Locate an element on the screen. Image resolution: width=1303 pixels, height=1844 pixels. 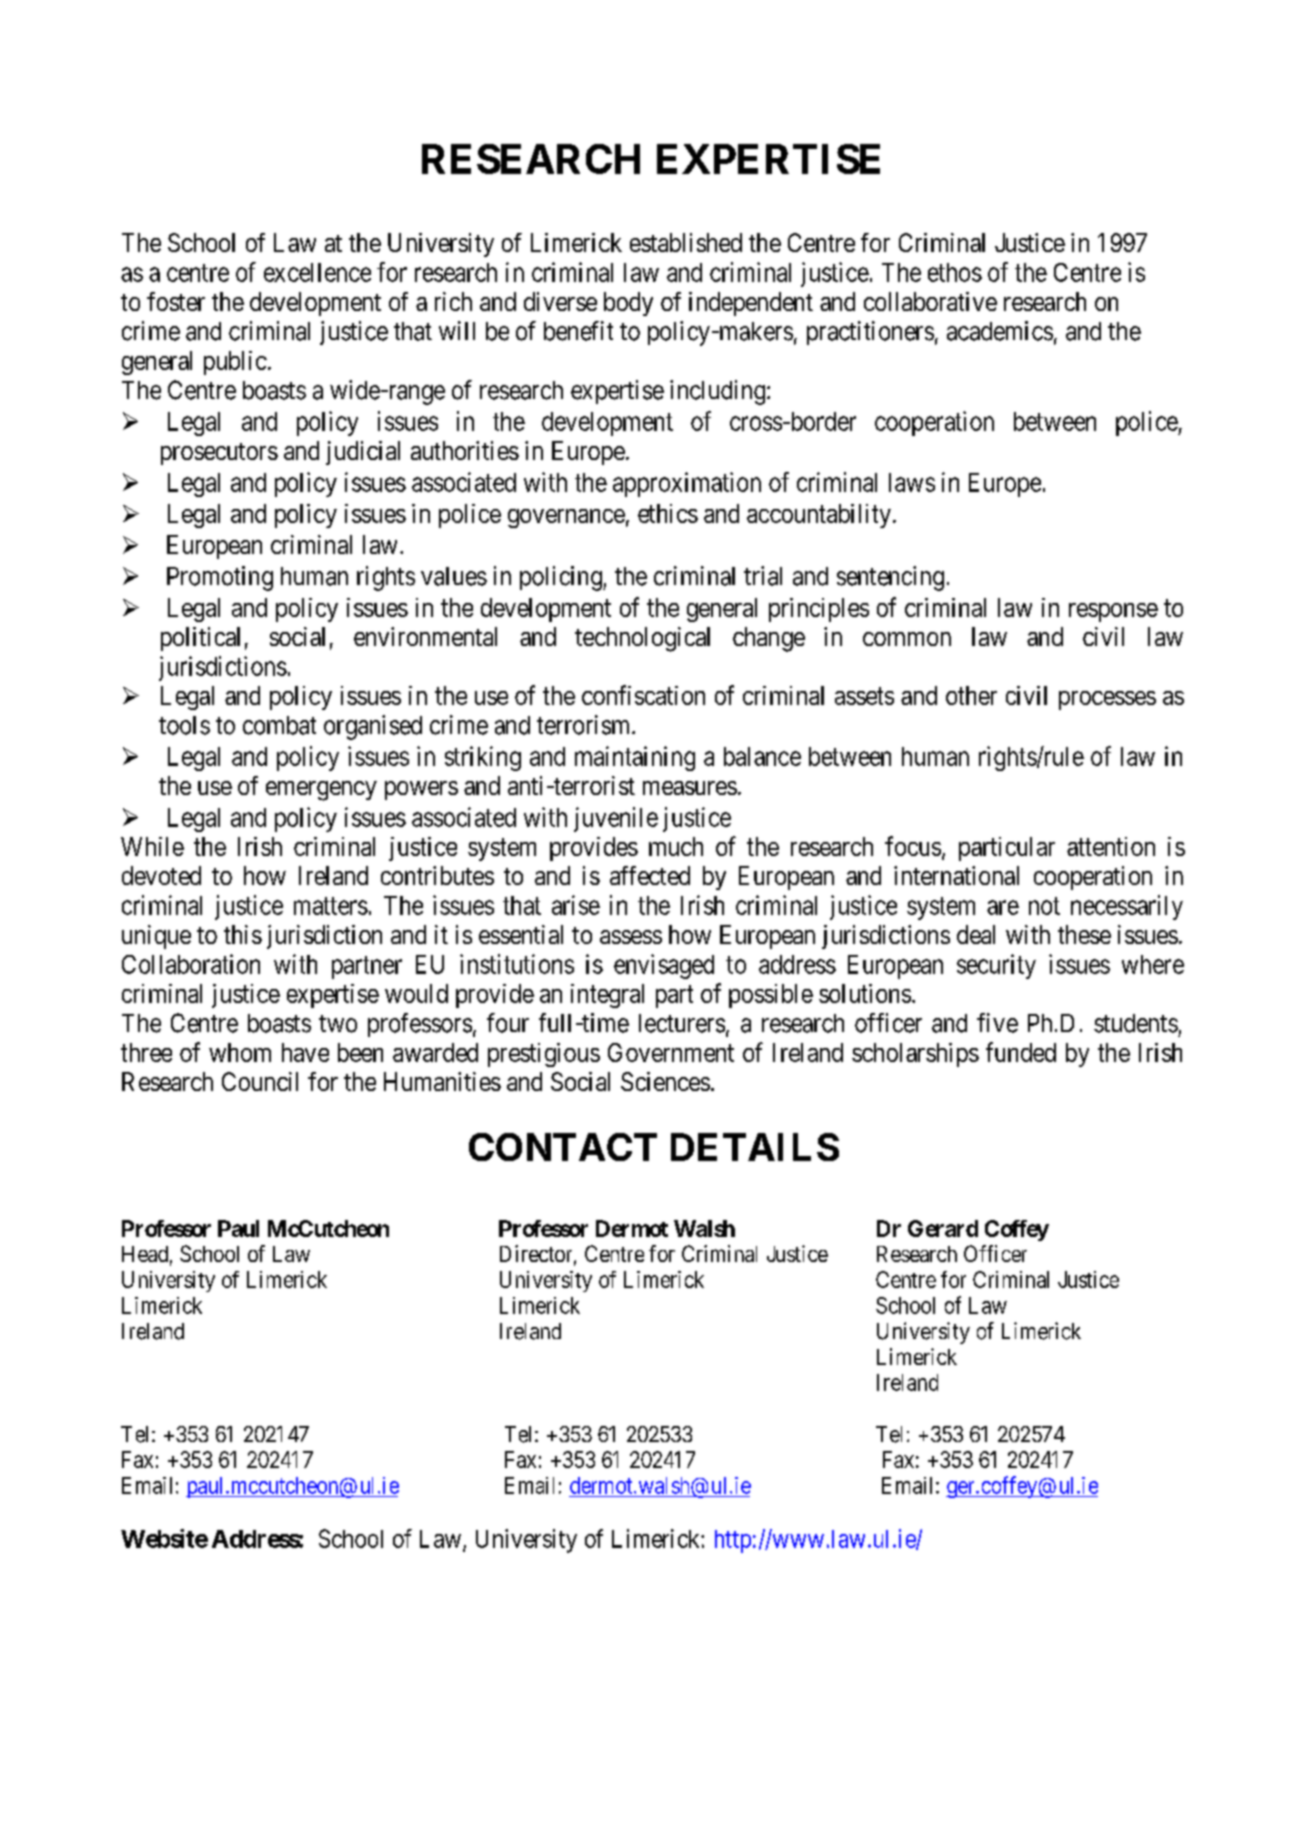
excellence is located at coordinates (317, 272).
